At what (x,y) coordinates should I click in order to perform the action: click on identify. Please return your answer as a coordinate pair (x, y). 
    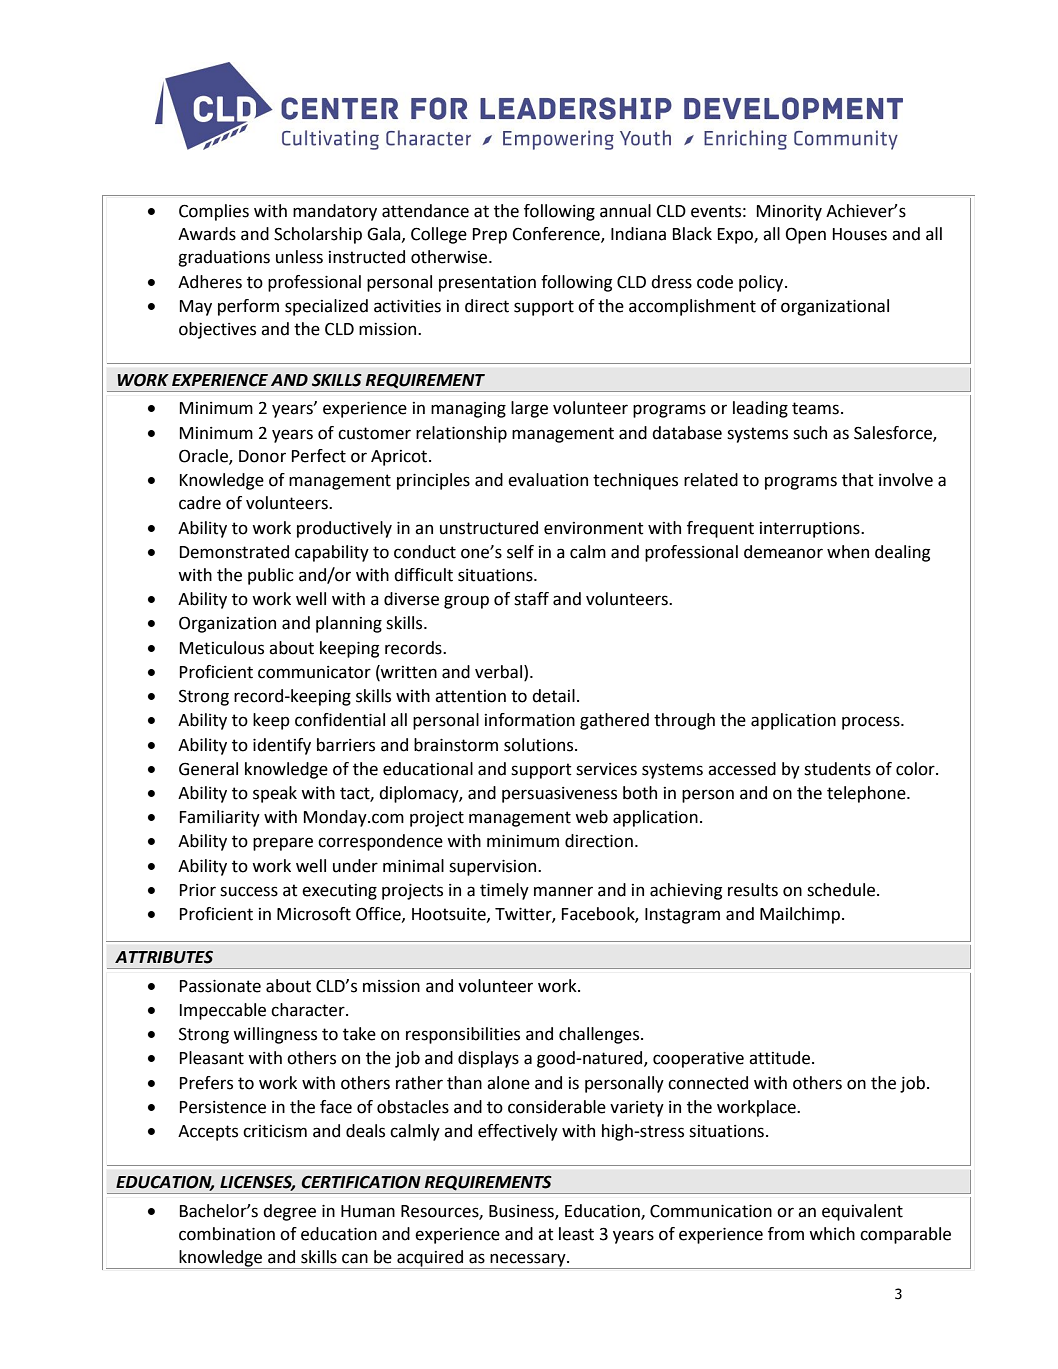
    Looking at the image, I should click on (282, 746).
